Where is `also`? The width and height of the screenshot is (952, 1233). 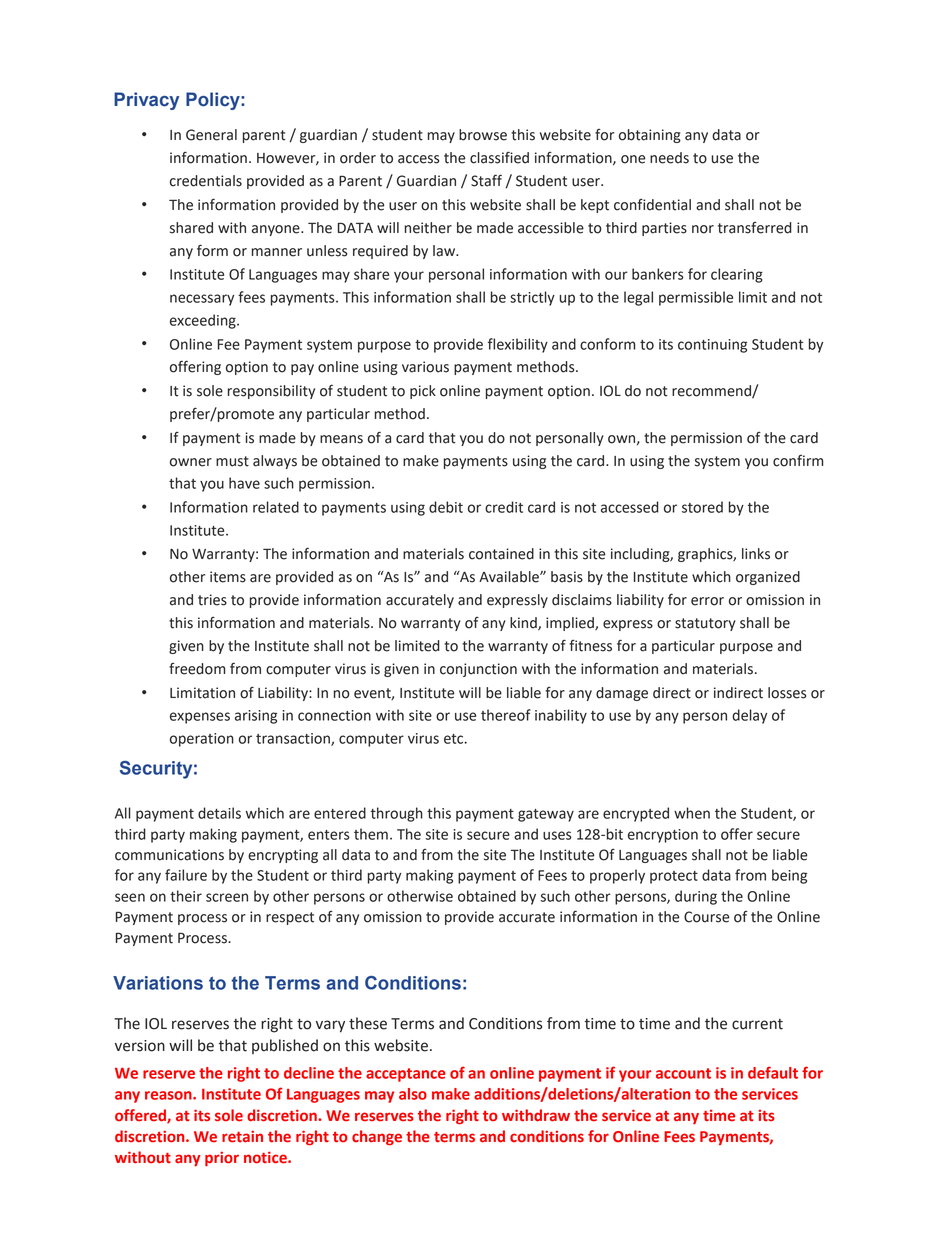 also is located at coordinates (413, 1094).
